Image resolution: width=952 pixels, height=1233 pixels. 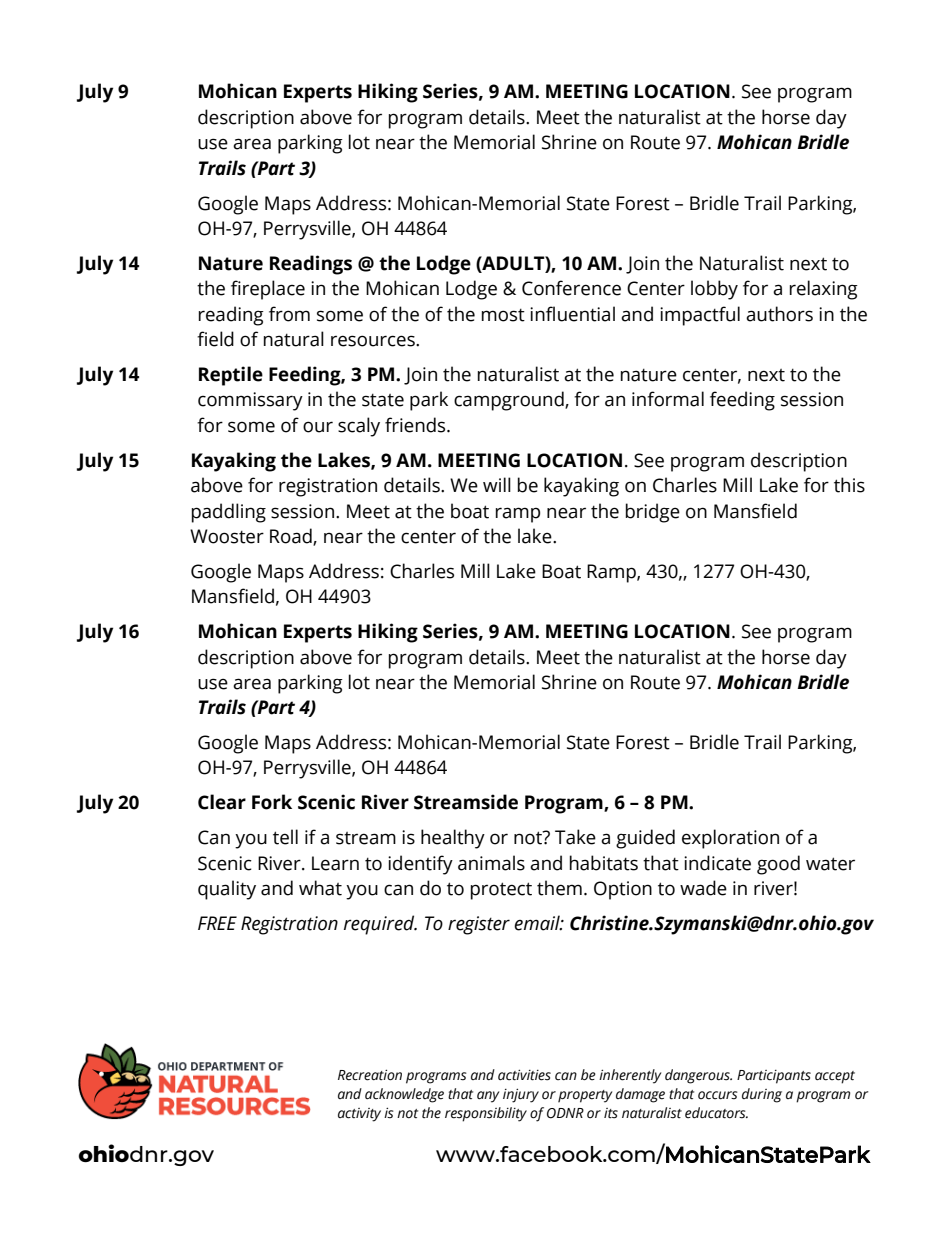 What do you see at coordinates (359, 1115) in the screenshot?
I see `activity` at bounding box center [359, 1115].
